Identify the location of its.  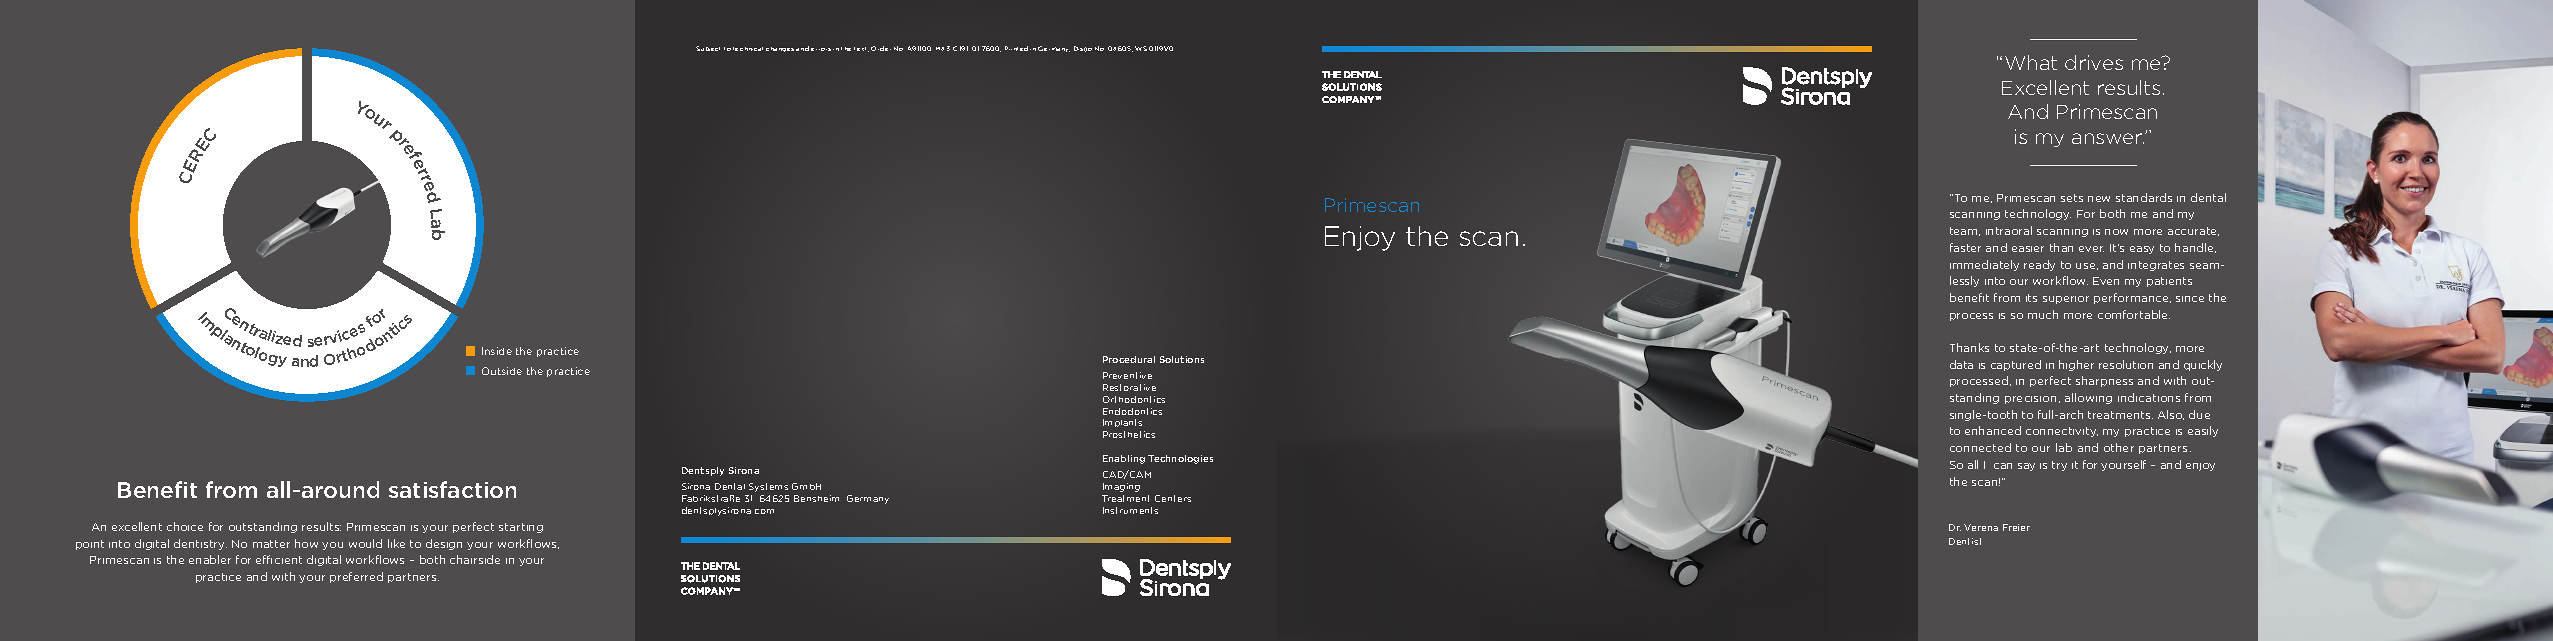
(2031, 298).
